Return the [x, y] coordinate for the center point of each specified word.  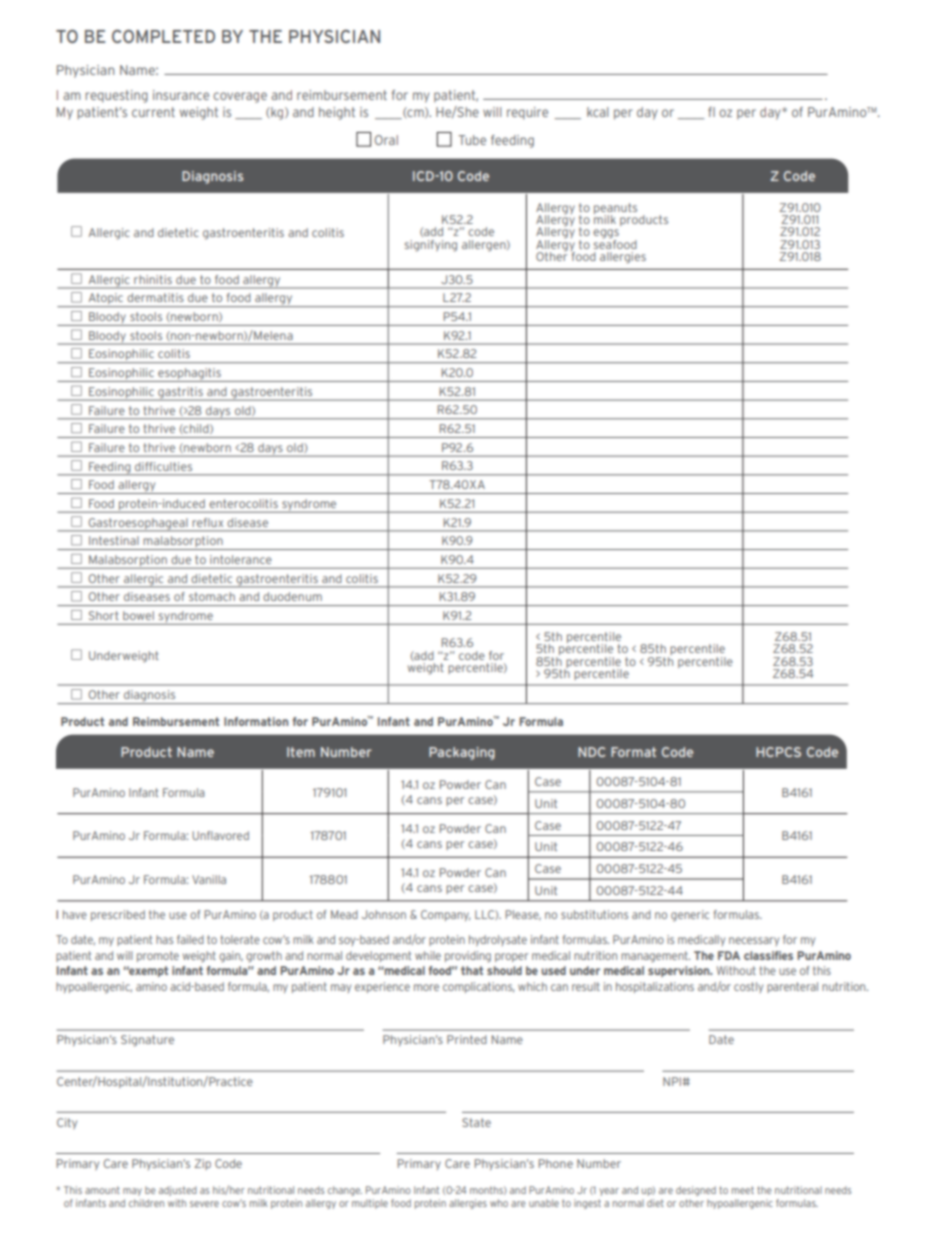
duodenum [292, 596]
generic [690, 916]
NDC [591, 752]
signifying [431, 246]
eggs [606, 235]
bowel [138, 615]
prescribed [118, 915]
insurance [181, 95]
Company [445, 915]
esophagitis [189, 375]
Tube [472, 140]
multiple [370, 1204]
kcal [597, 112]
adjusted [178, 1191]
